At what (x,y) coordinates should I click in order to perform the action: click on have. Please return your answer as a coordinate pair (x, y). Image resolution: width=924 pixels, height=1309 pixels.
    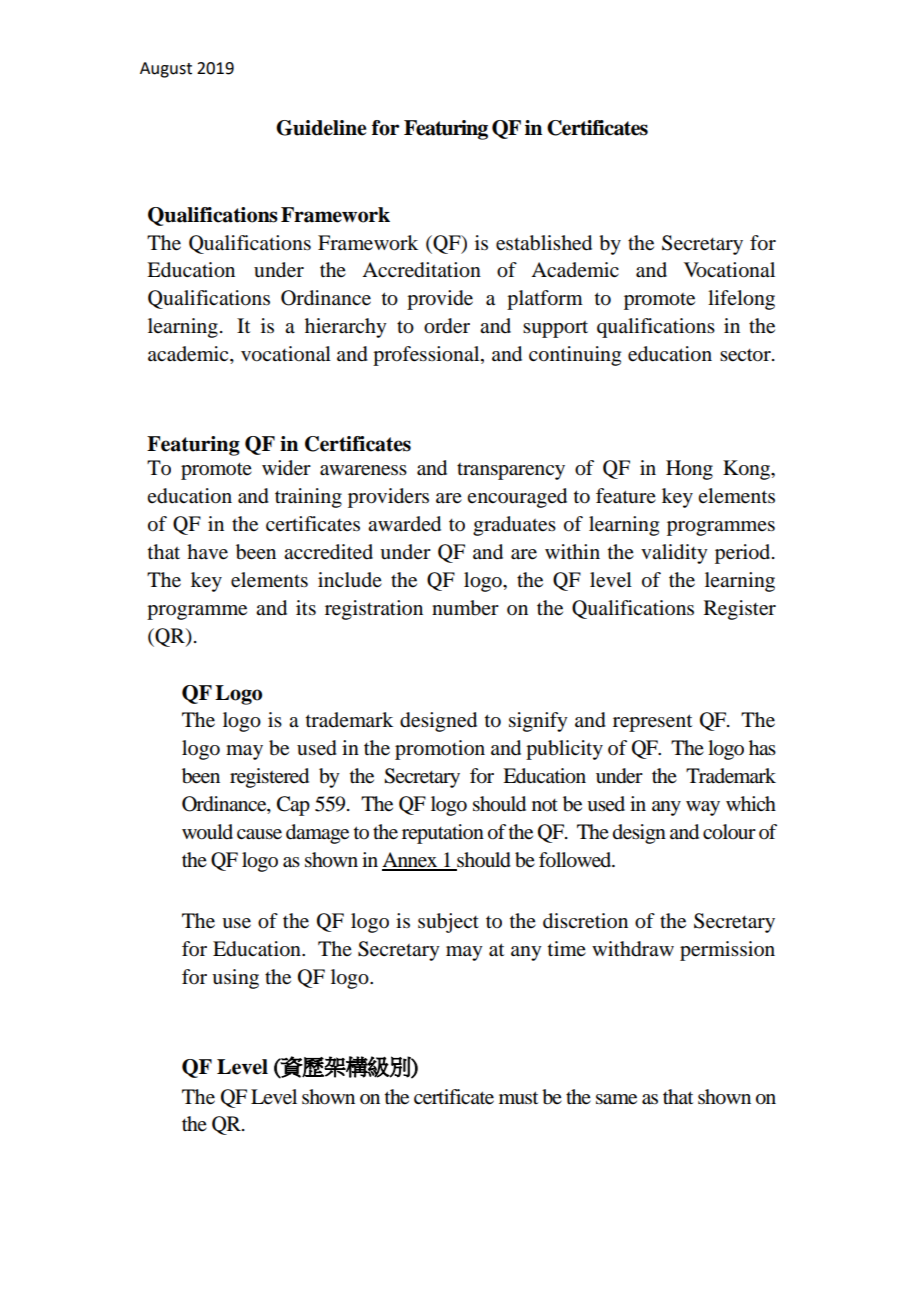
    Looking at the image, I should click on (207, 552).
